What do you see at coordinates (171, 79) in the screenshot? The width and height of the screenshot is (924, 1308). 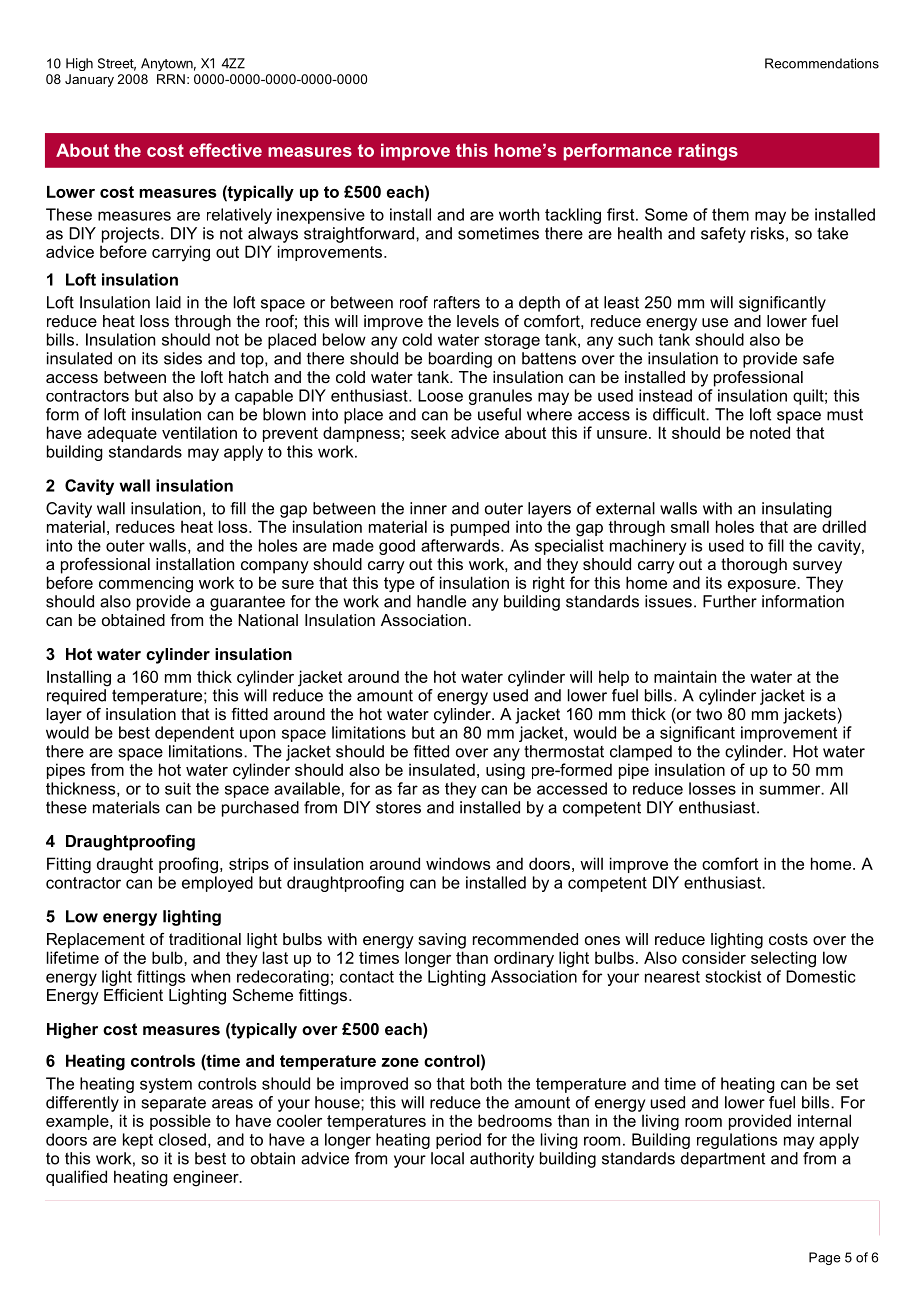 I see `RRN` at bounding box center [171, 79].
